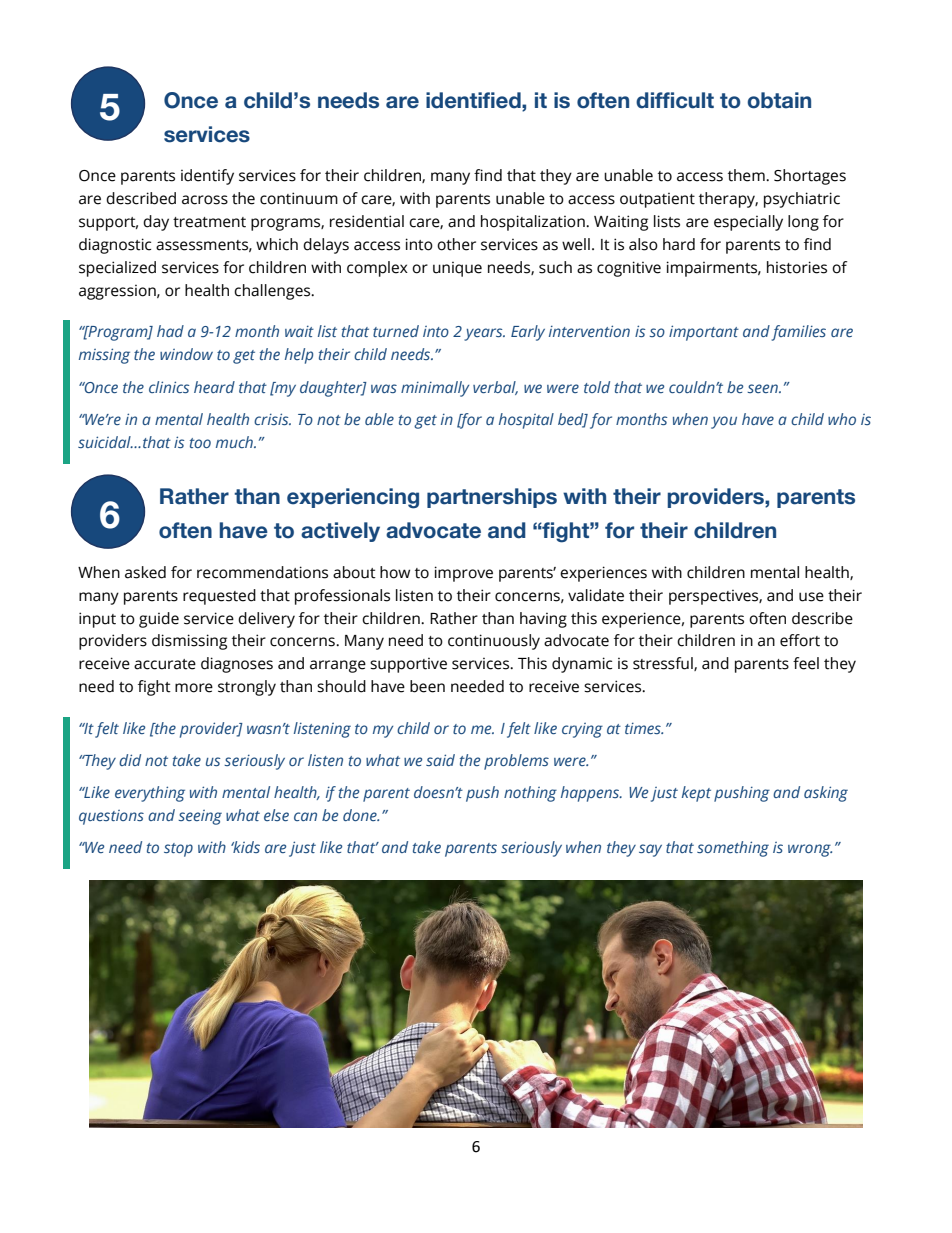 This screenshot has height=1233, width=952. I want to click on had, so click(170, 331).
